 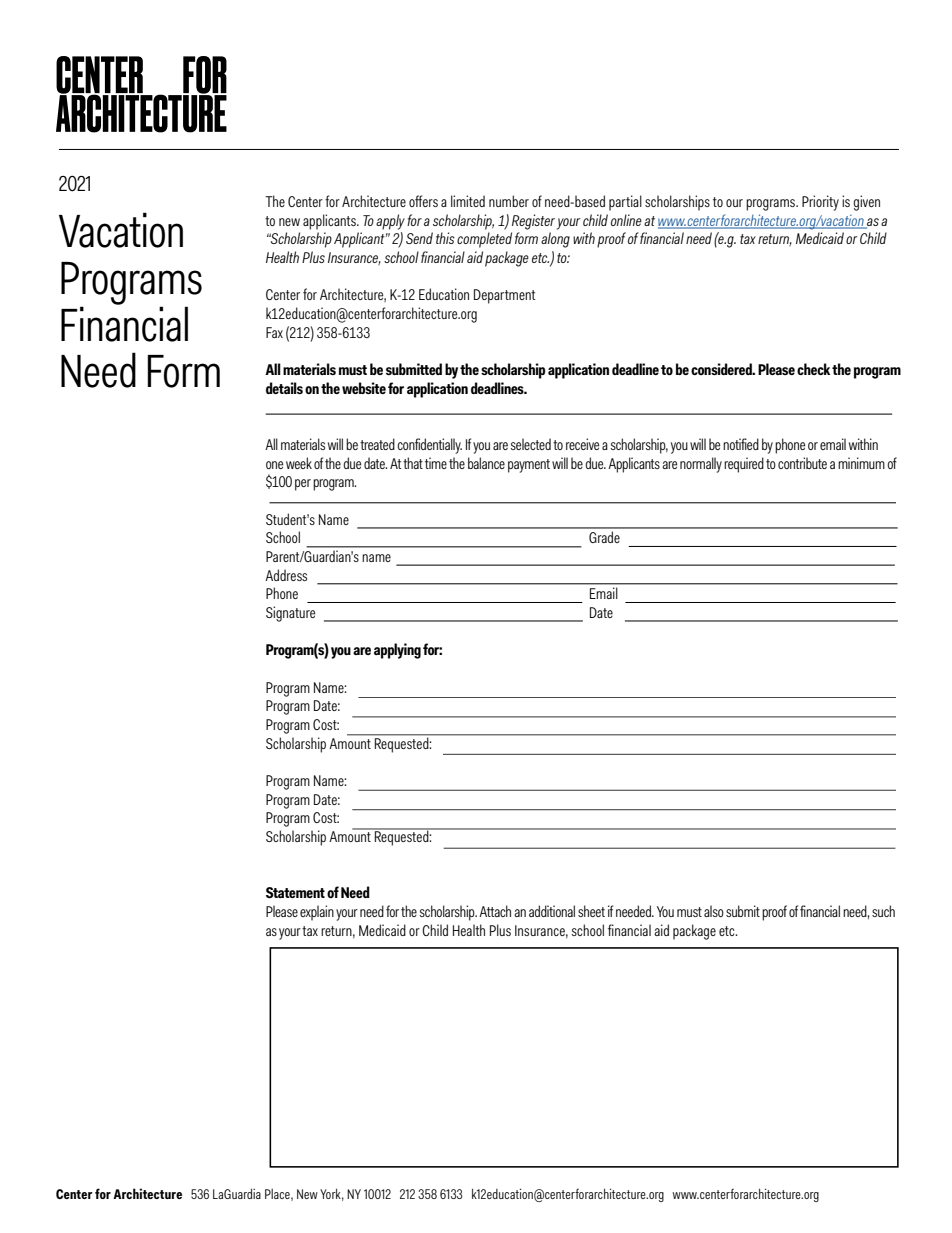 What do you see at coordinates (303, 485) in the screenshot?
I see `per` at bounding box center [303, 485].
